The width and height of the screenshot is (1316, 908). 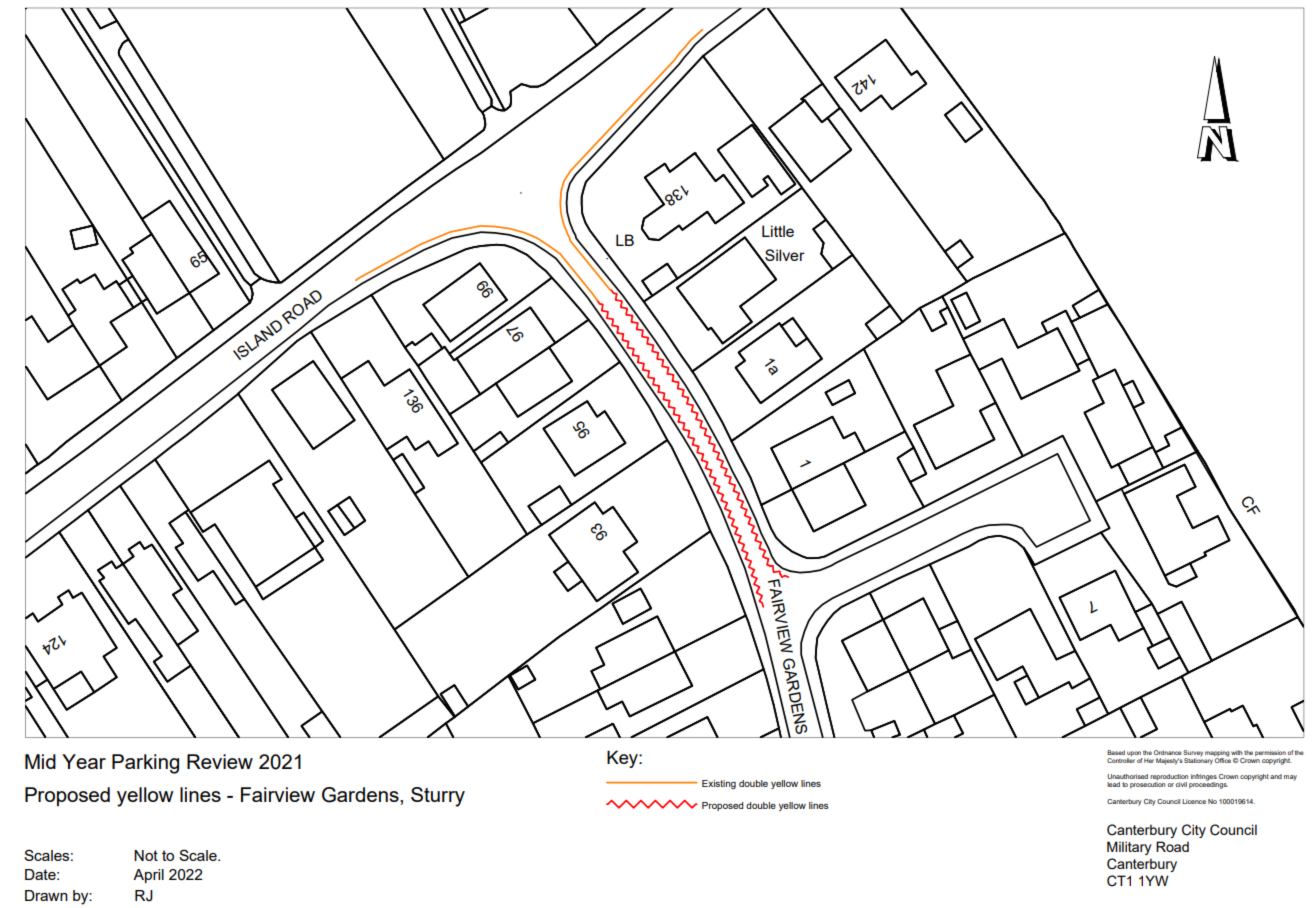 What do you see at coordinates (84, 761) in the screenshot?
I see `Year` at bounding box center [84, 761].
